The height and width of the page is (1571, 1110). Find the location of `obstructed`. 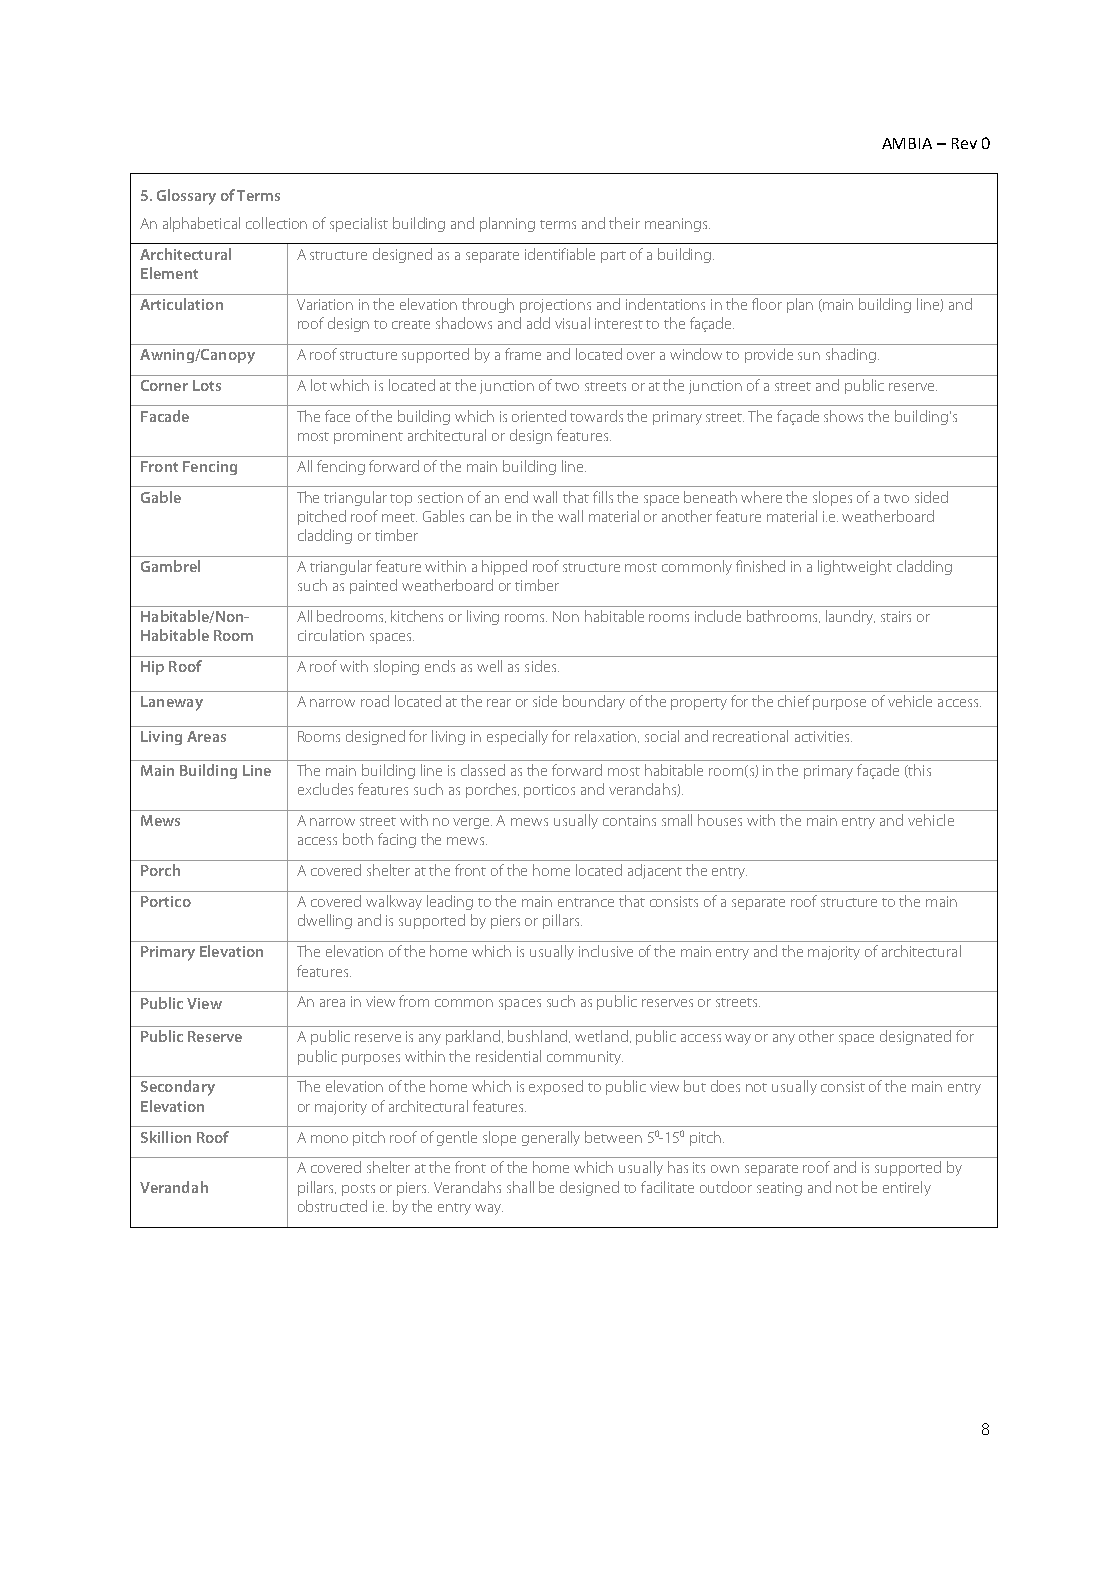

obstructed is located at coordinates (332, 1206).
